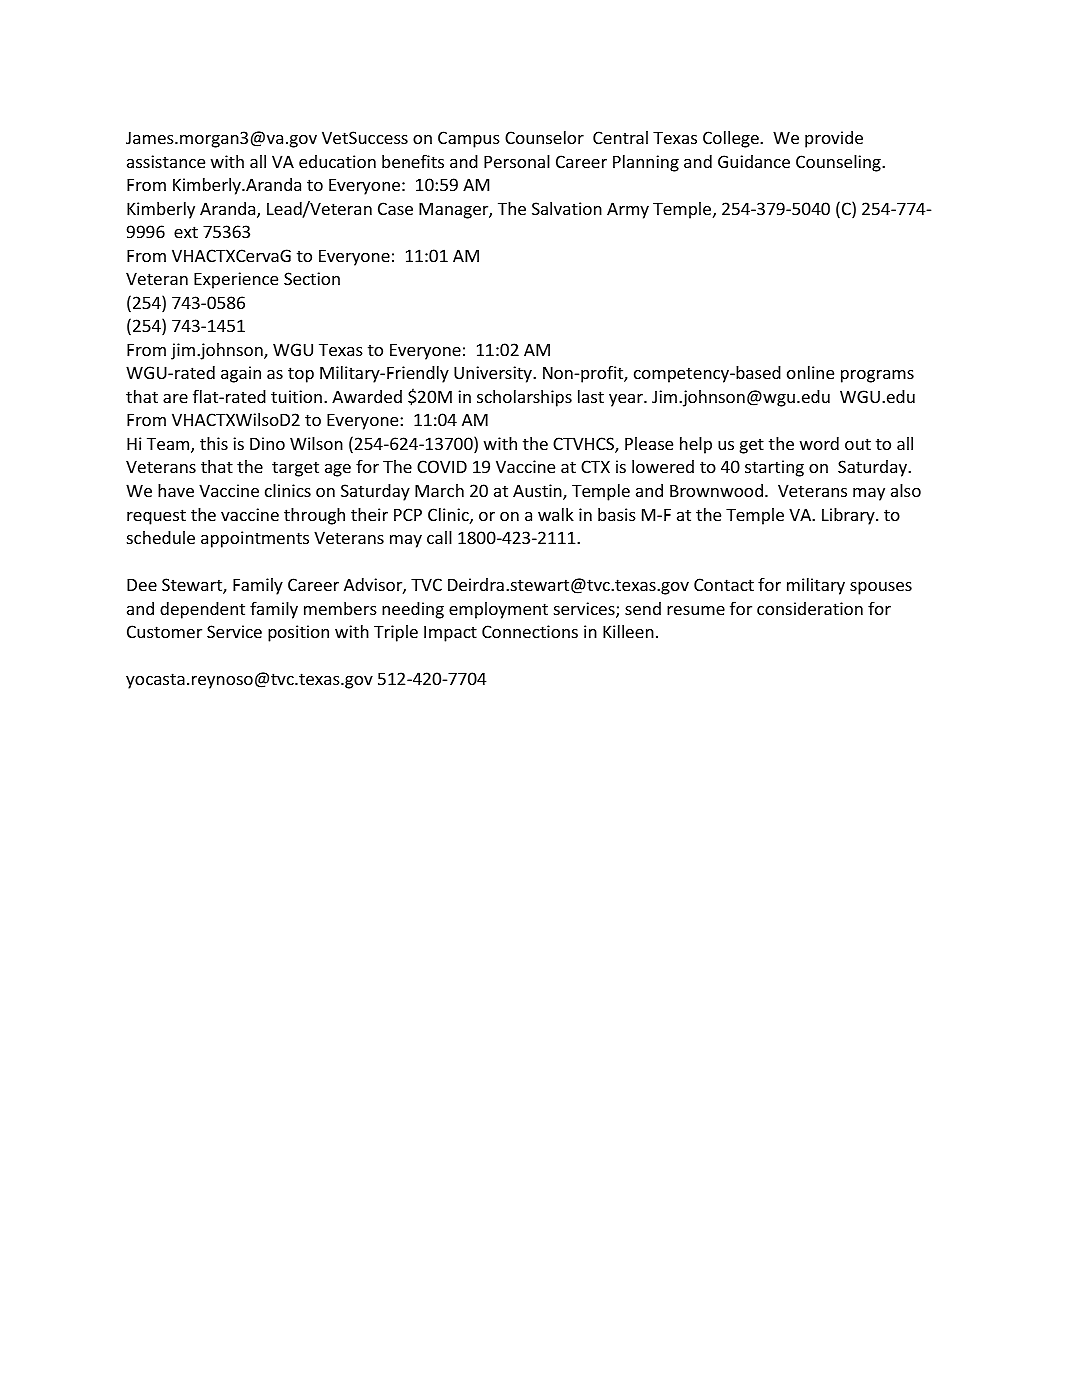 The image size is (1072, 1388). Describe the element at coordinates (839, 163) in the screenshot. I see `Counseling` at that location.
